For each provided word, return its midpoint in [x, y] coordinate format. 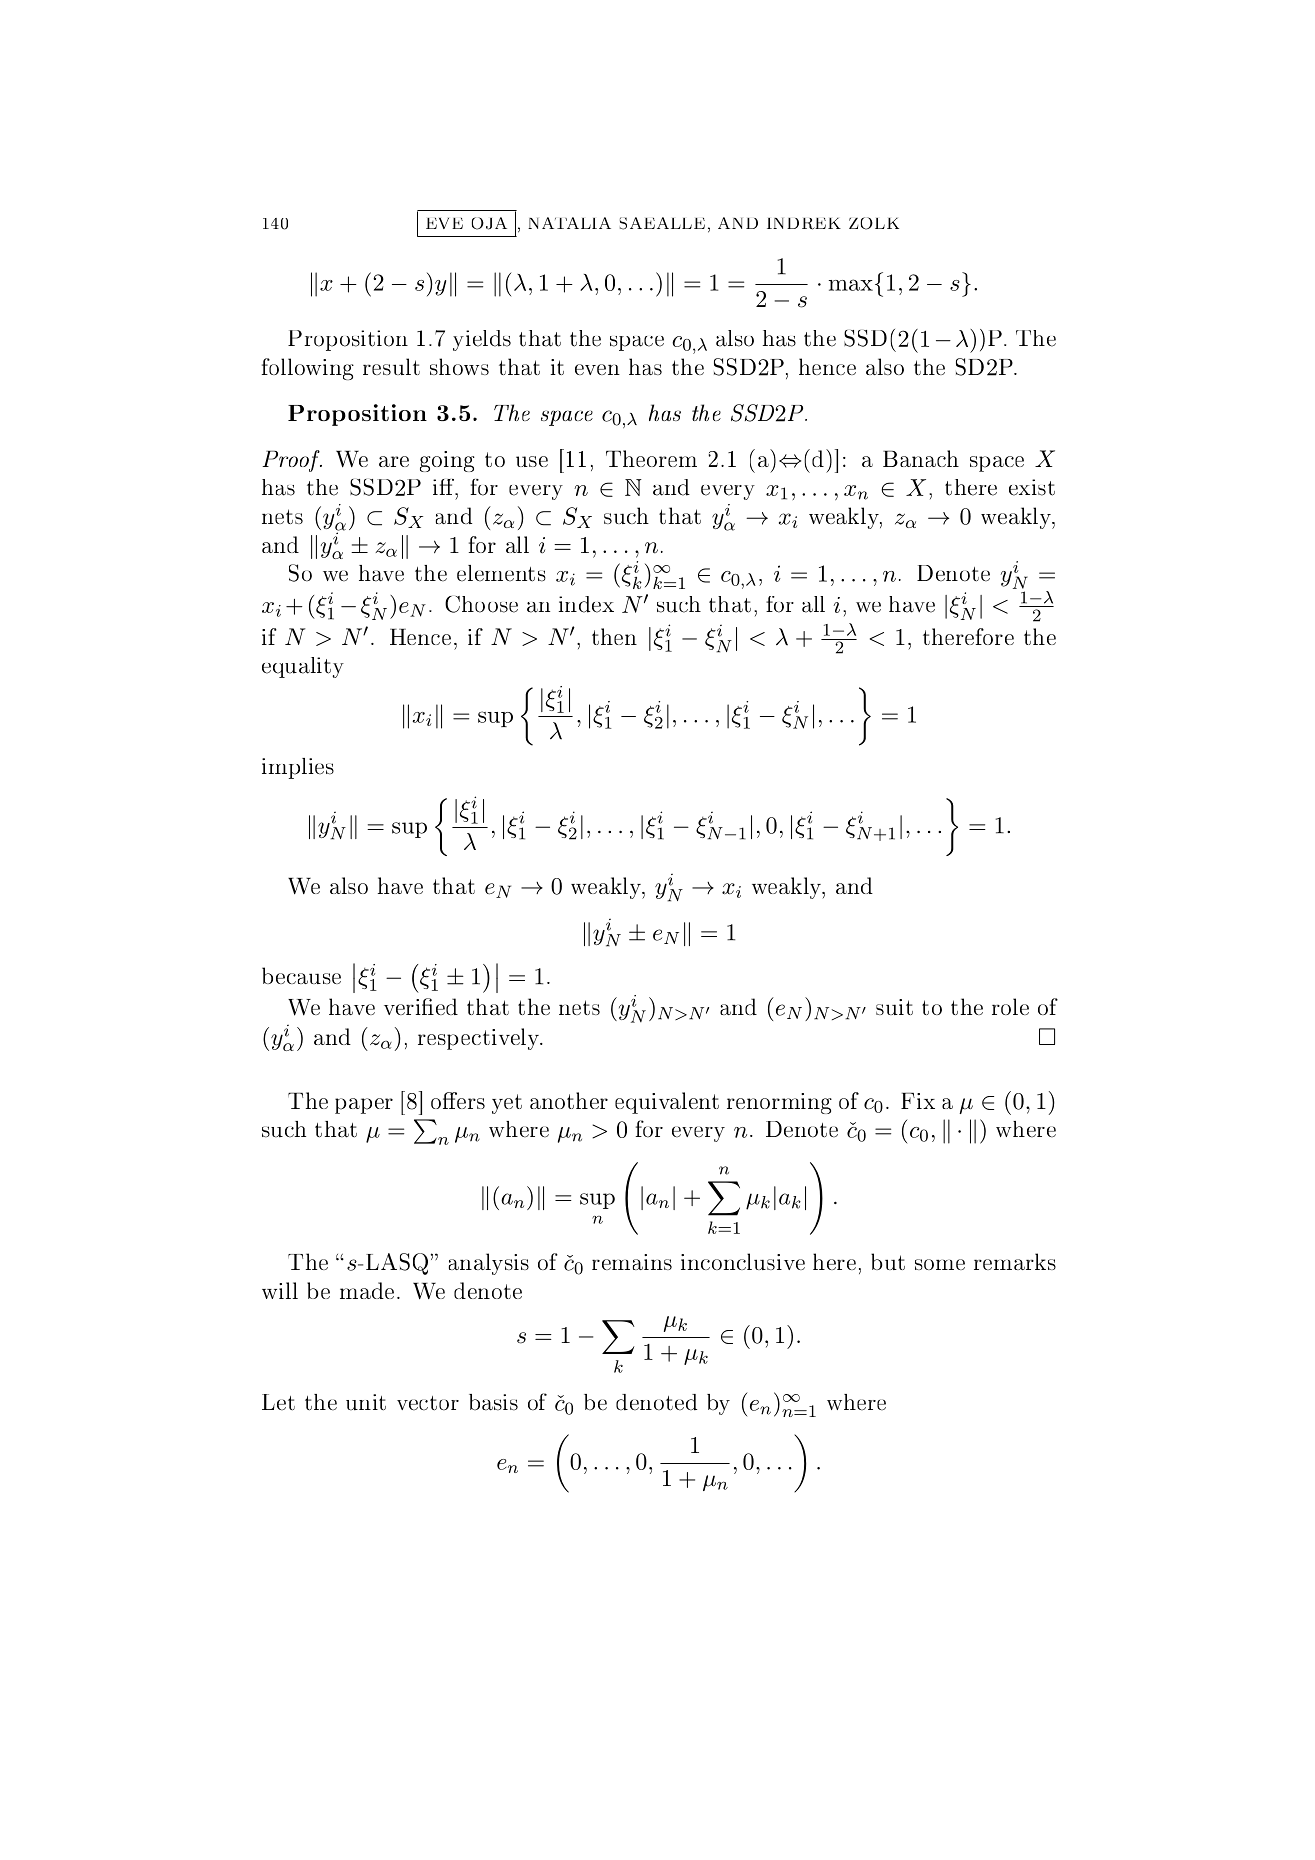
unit [366, 1402]
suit [894, 1007]
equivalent [667, 1103]
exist [1032, 487]
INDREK [804, 224]
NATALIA [569, 223]
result [391, 366]
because [301, 975]
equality [303, 667]
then [614, 636]
